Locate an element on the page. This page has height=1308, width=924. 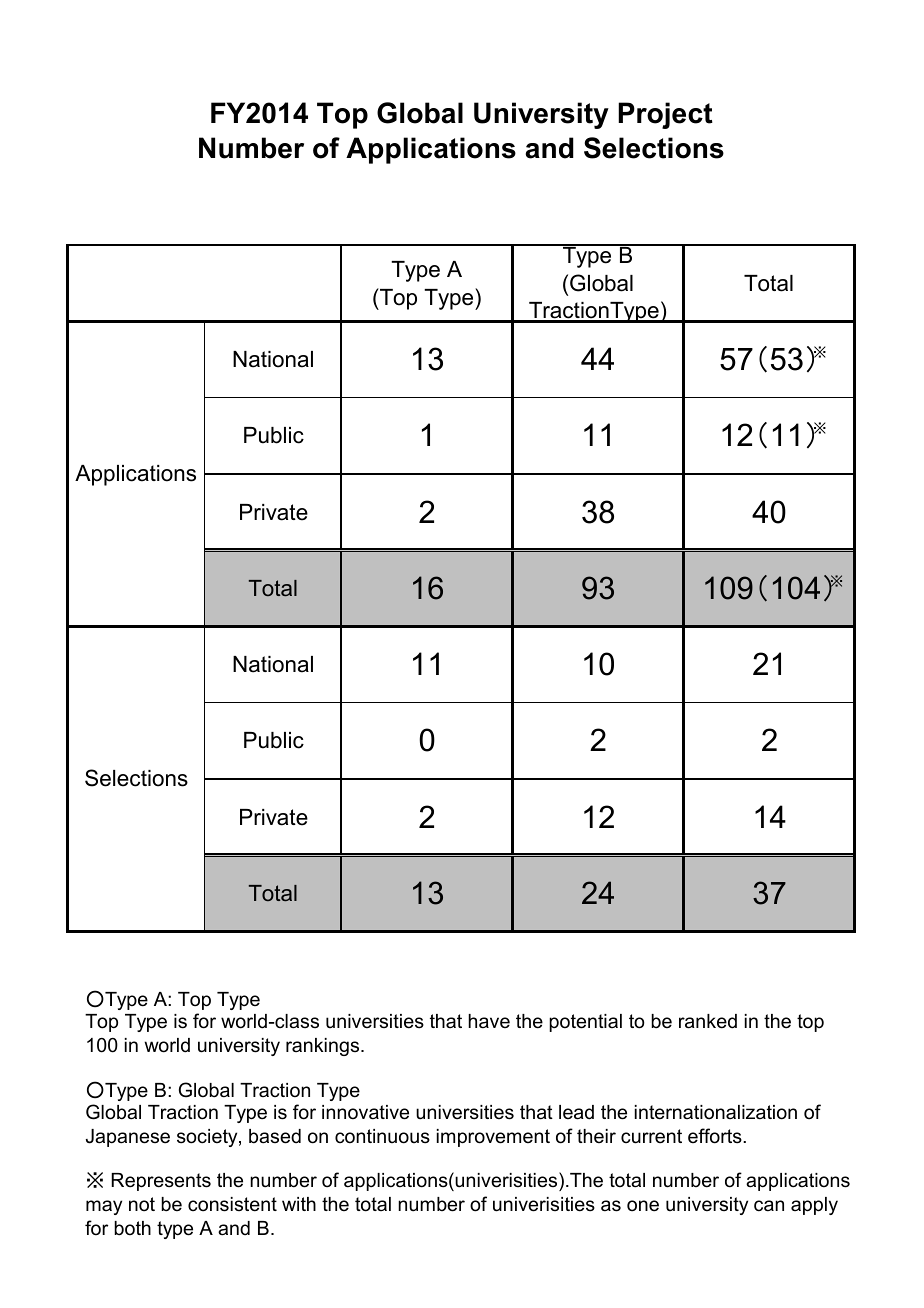
Project is located at coordinates (665, 115).
